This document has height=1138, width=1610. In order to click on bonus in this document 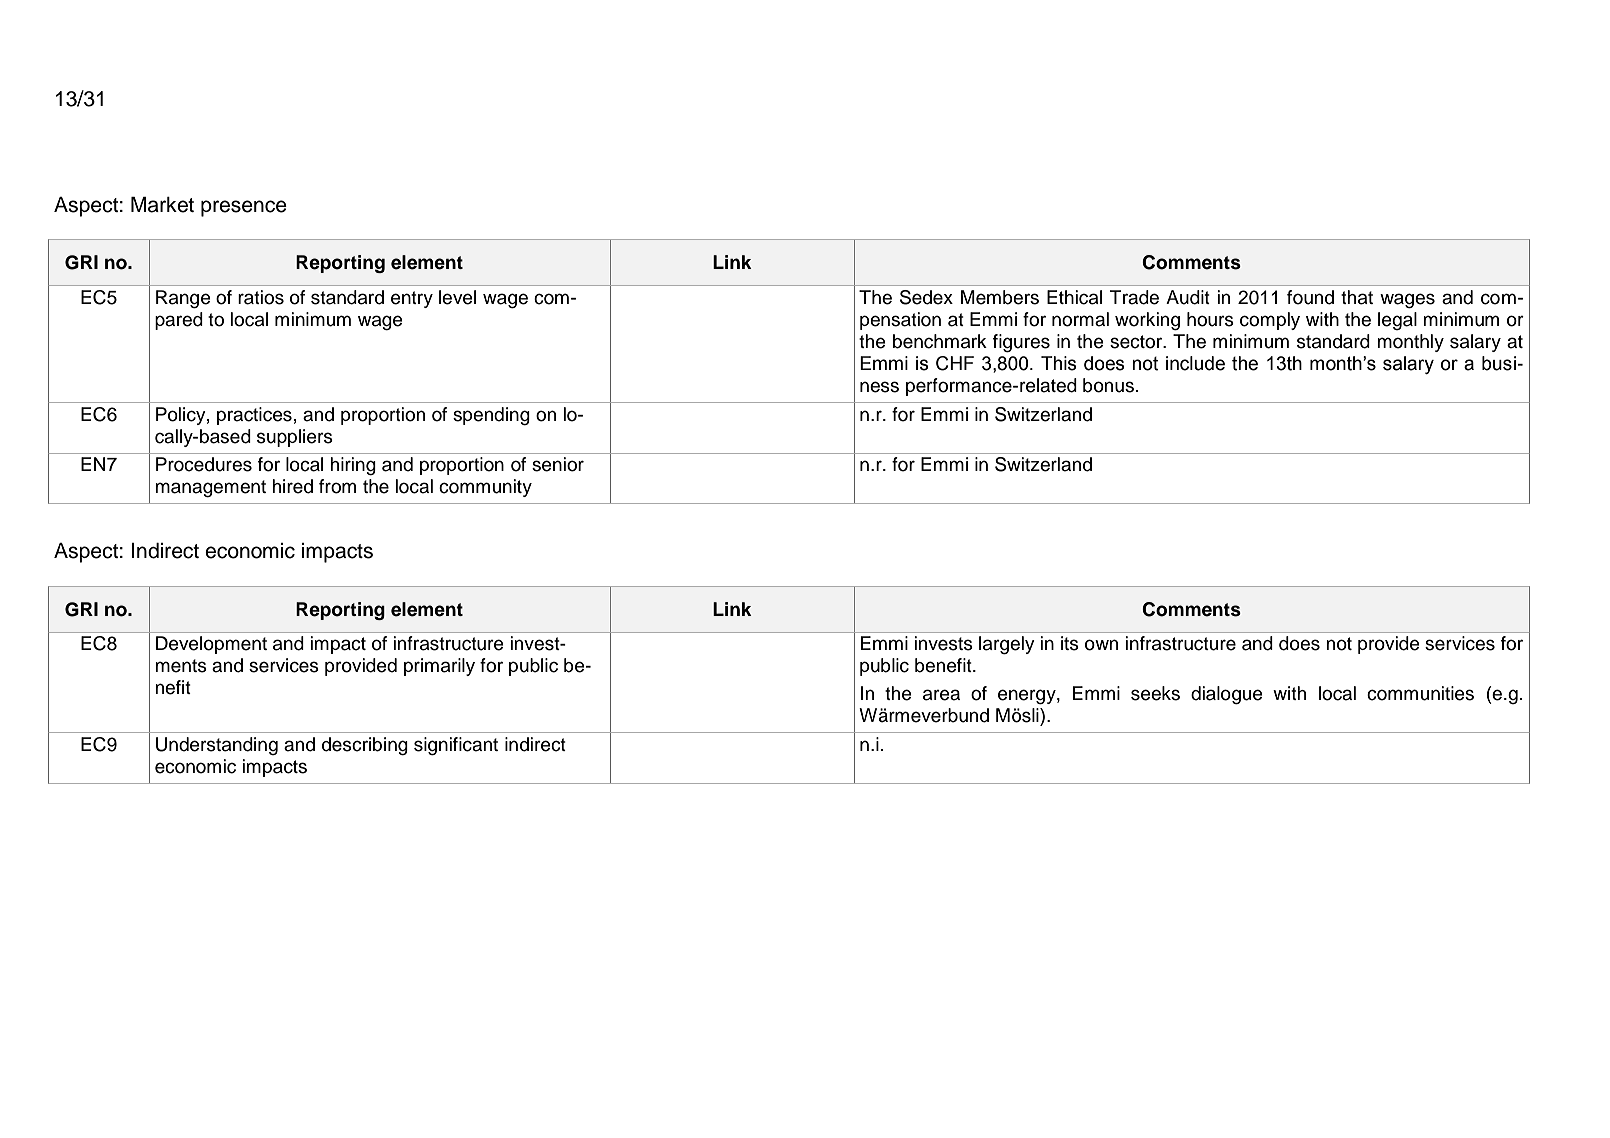, I will do `click(1108, 385)`.
